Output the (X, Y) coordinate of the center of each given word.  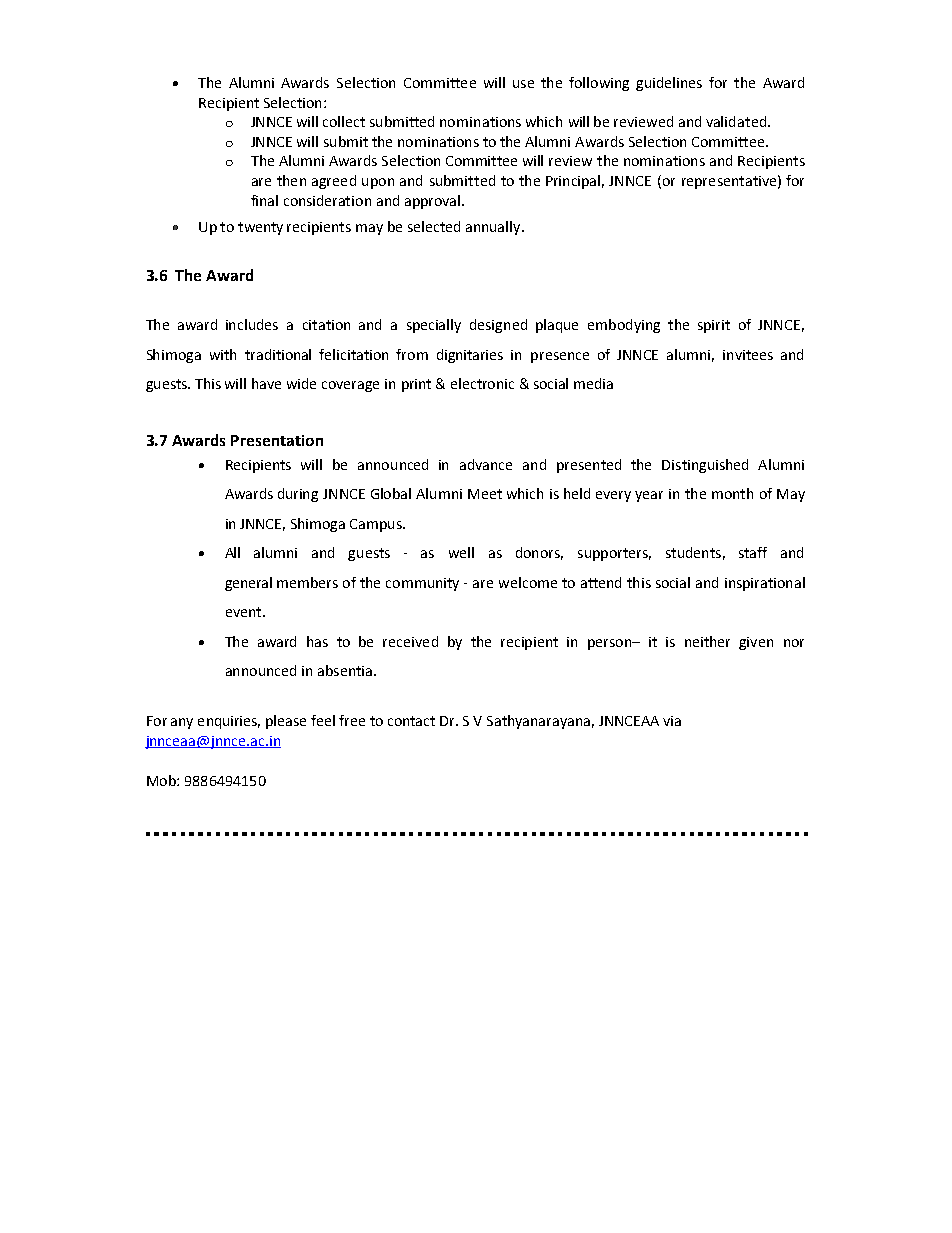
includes (252, 324)
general (248, 584)
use (523, 84)
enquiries (229, 722)
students (693, 552)
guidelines (669, 84)
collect (344, 121)
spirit (714, 326)
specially (434, 326)
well (461, 552)
